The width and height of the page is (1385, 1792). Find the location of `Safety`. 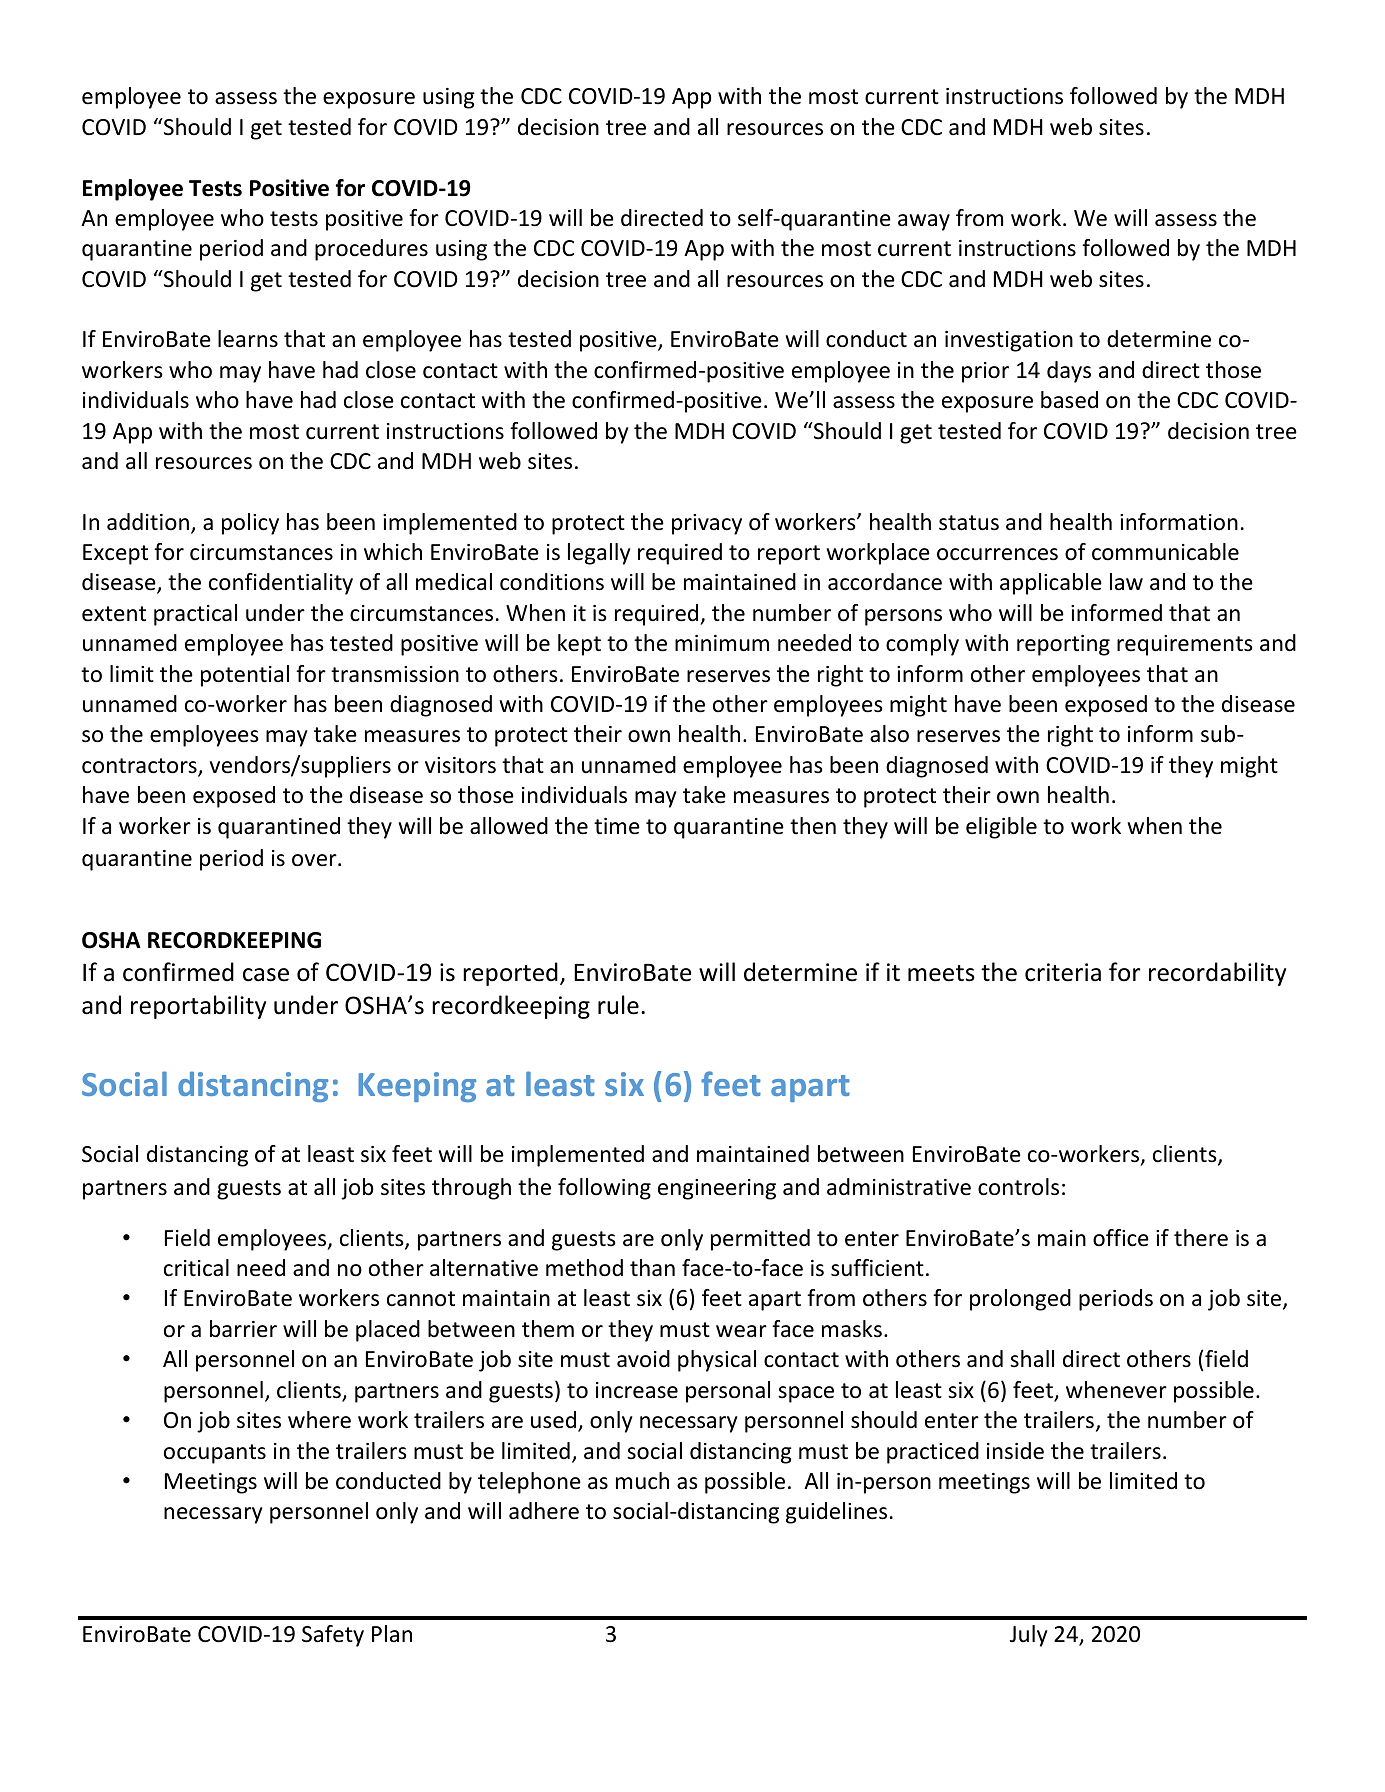

Safety is located at coordinates (333, 1636).
